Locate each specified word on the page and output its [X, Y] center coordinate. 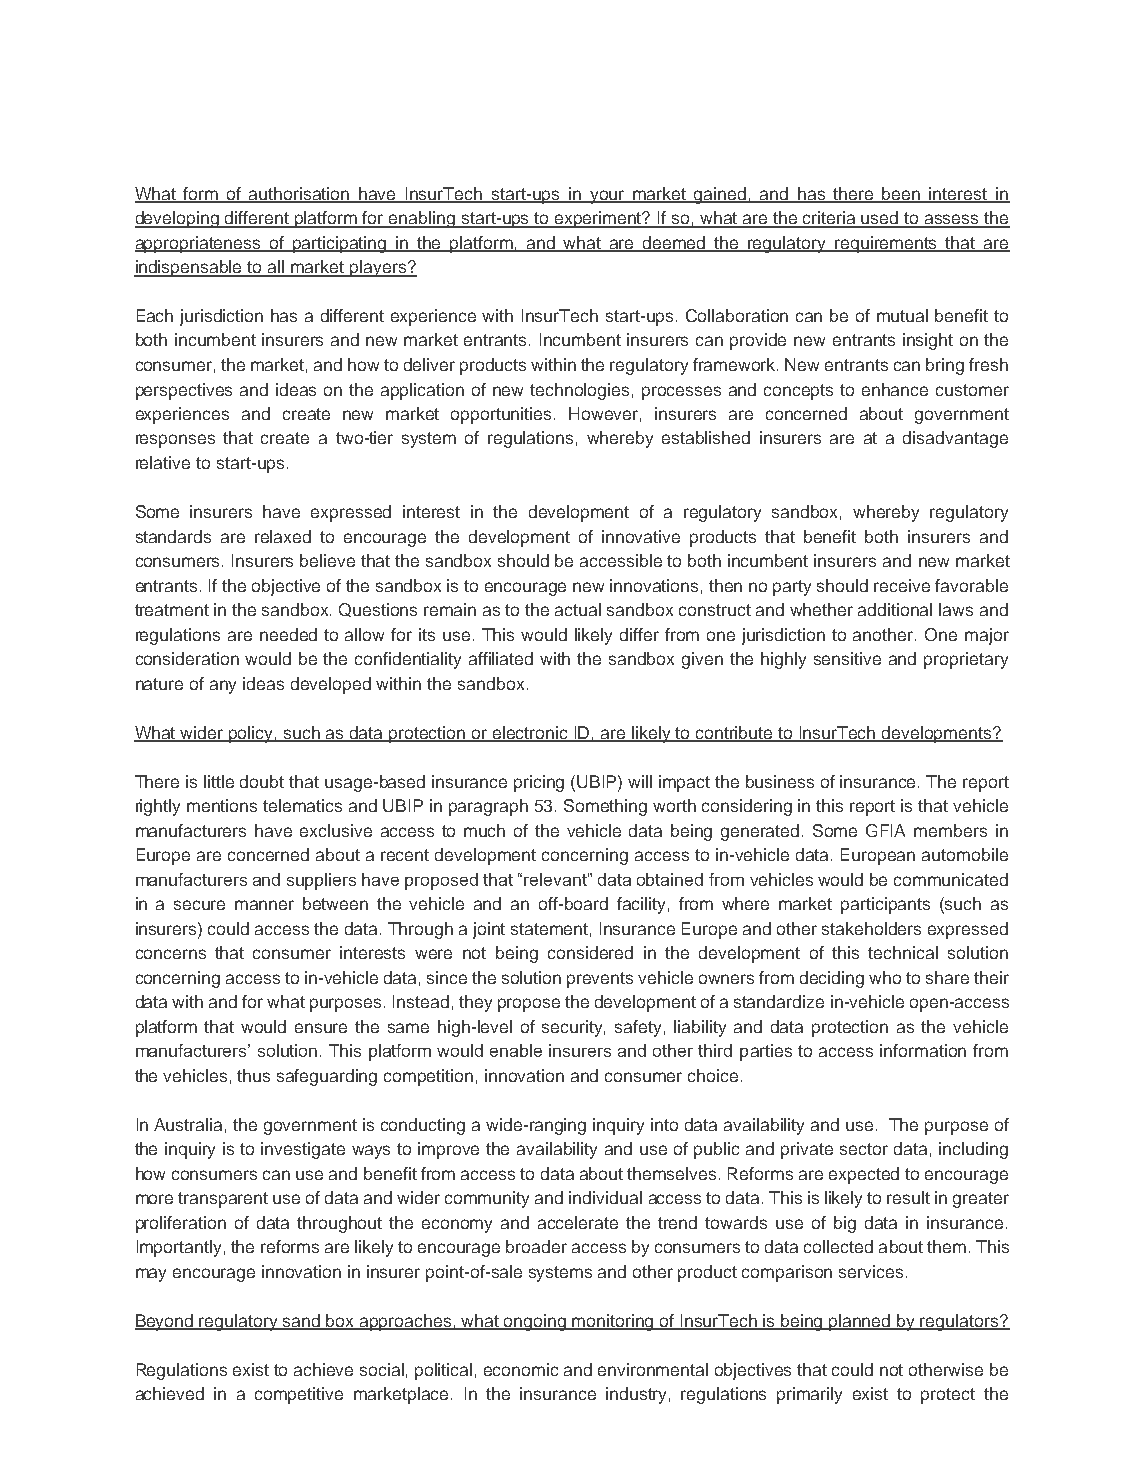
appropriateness [199, 244]
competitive [299, 1395]
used [880, 219]
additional [895, 609]
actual [578, 609]
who [885, 977]
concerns [171, 954]
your [607, 197]
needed [288, 634]
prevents [600, 980]
